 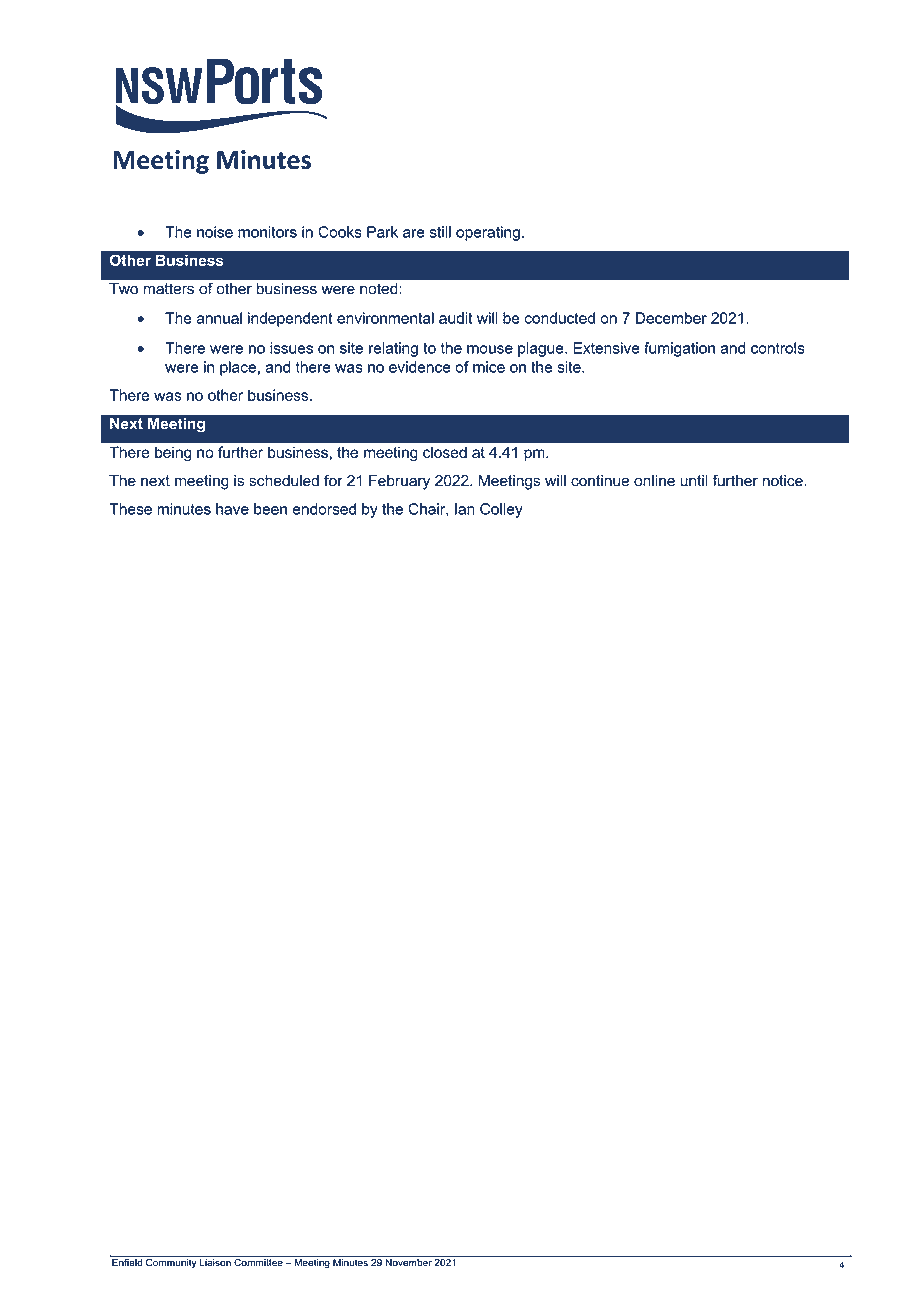 I want to click on Community, so click(x=171, y=1262).
